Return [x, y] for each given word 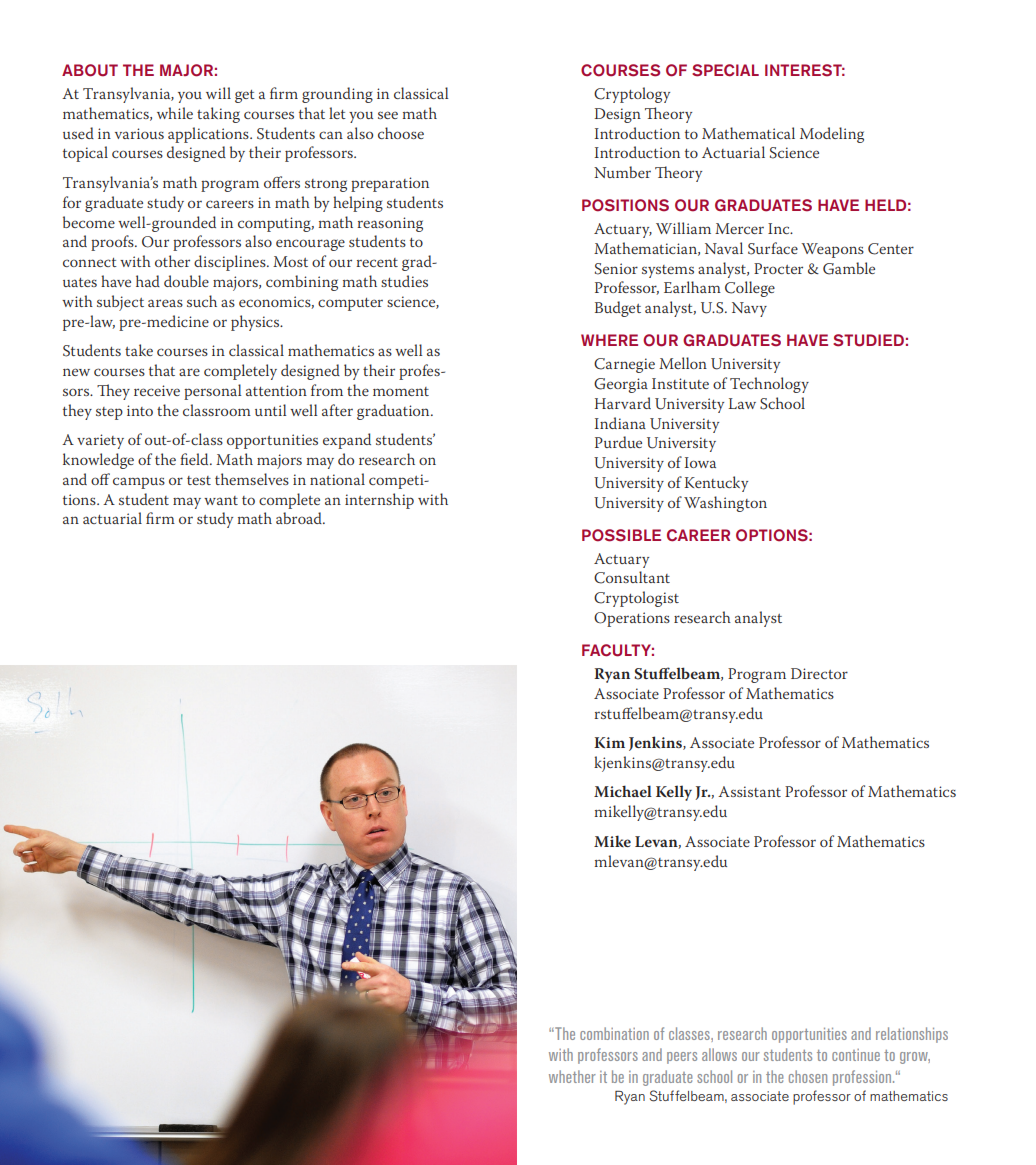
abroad [300, 518]
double [186, 281]
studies [404, 281]
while [175, 113]
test [199, 480]
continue [856, 1055]
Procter [778, 268]
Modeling [832, 135]
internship [379, 501]
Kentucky [716, 484]
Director [819, 673]
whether [572, 1076]
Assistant [749, 791]
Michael [623, 791]
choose [401, 133]
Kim [609, 742]
